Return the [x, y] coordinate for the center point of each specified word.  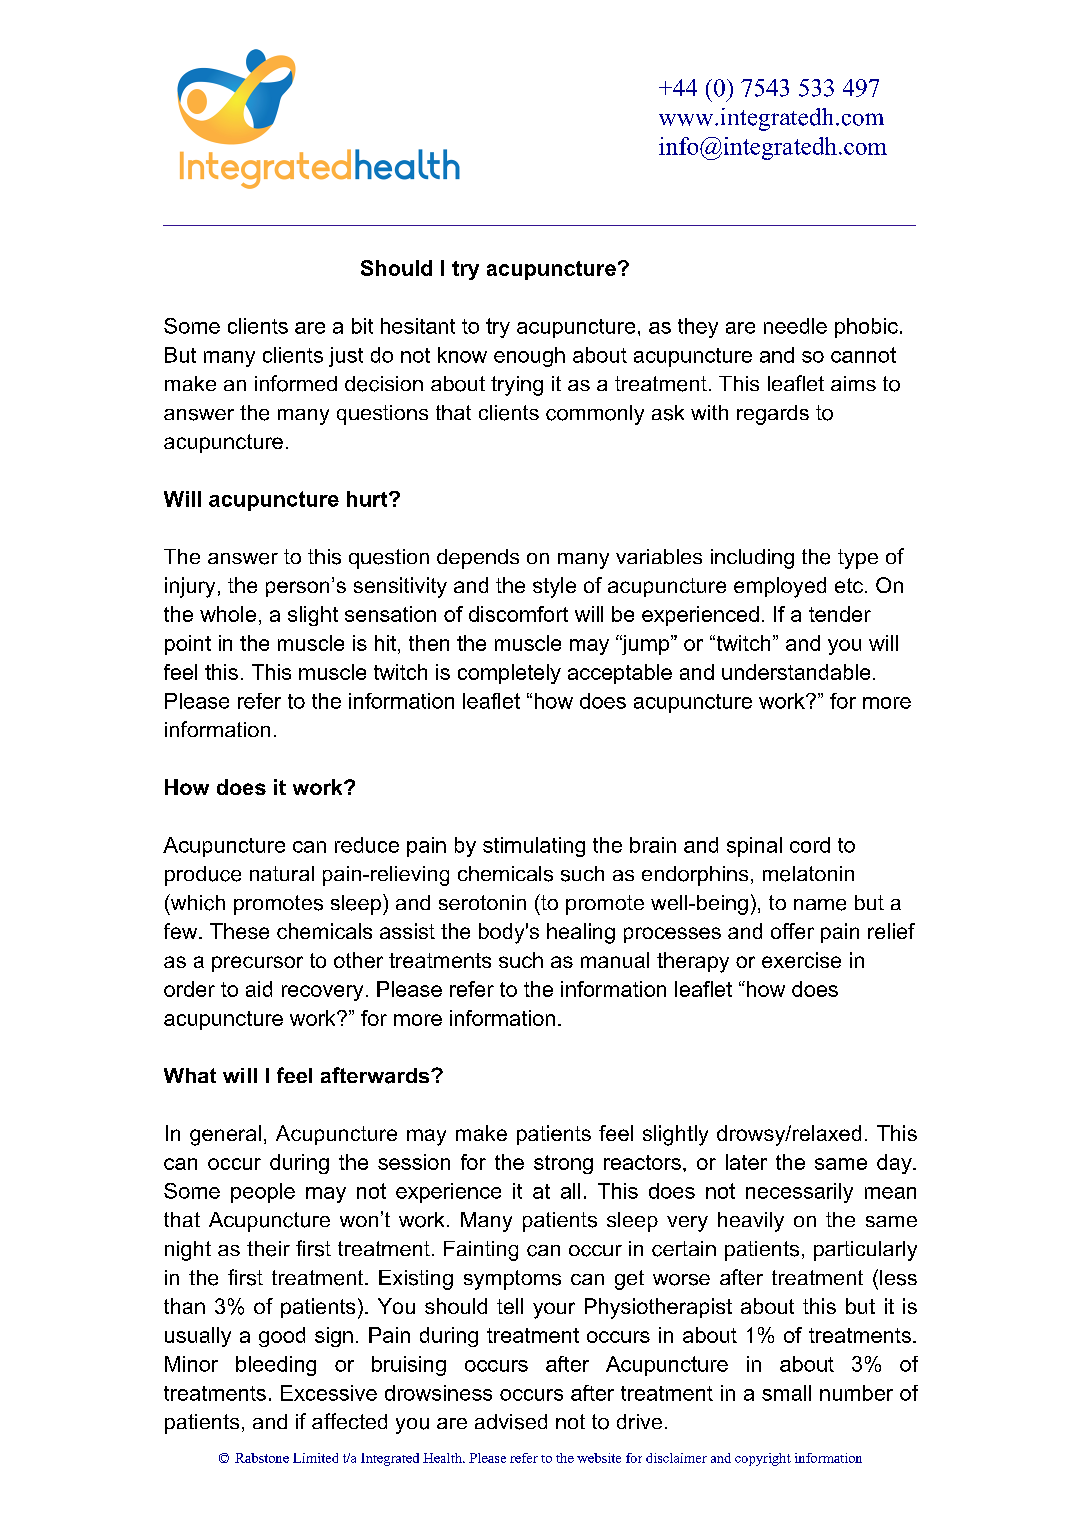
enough [529, 357]
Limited [315, 1458]
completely [509, 674]
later [746, 1162]
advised [511, 1422]
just [346, 357]
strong [563, 1164]
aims [853, 383]
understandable [796, 672]
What [190, 1075]
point [188, 645]
